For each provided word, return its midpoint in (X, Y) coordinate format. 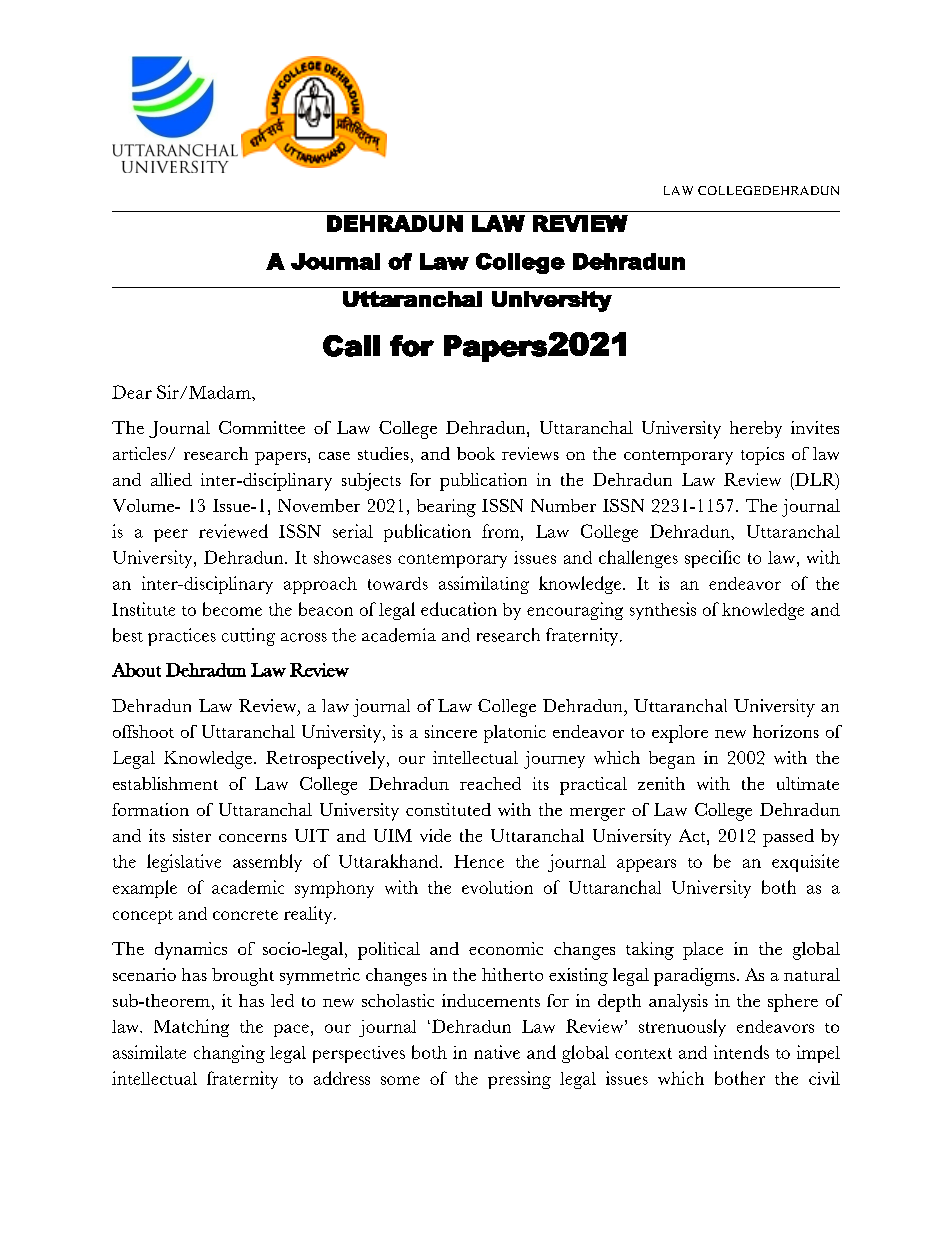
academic (248, 887)
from (502, 531)
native (497, 1052)
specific (712, 559)
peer (171, 535)
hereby (756, 429)
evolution (497, 887)
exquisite (805, 863)
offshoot (143, 731)
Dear (132, 392)
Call (351, 346)
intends (741, 1052)
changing (229, 1054)
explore (680, 734)
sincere (451, 731)
